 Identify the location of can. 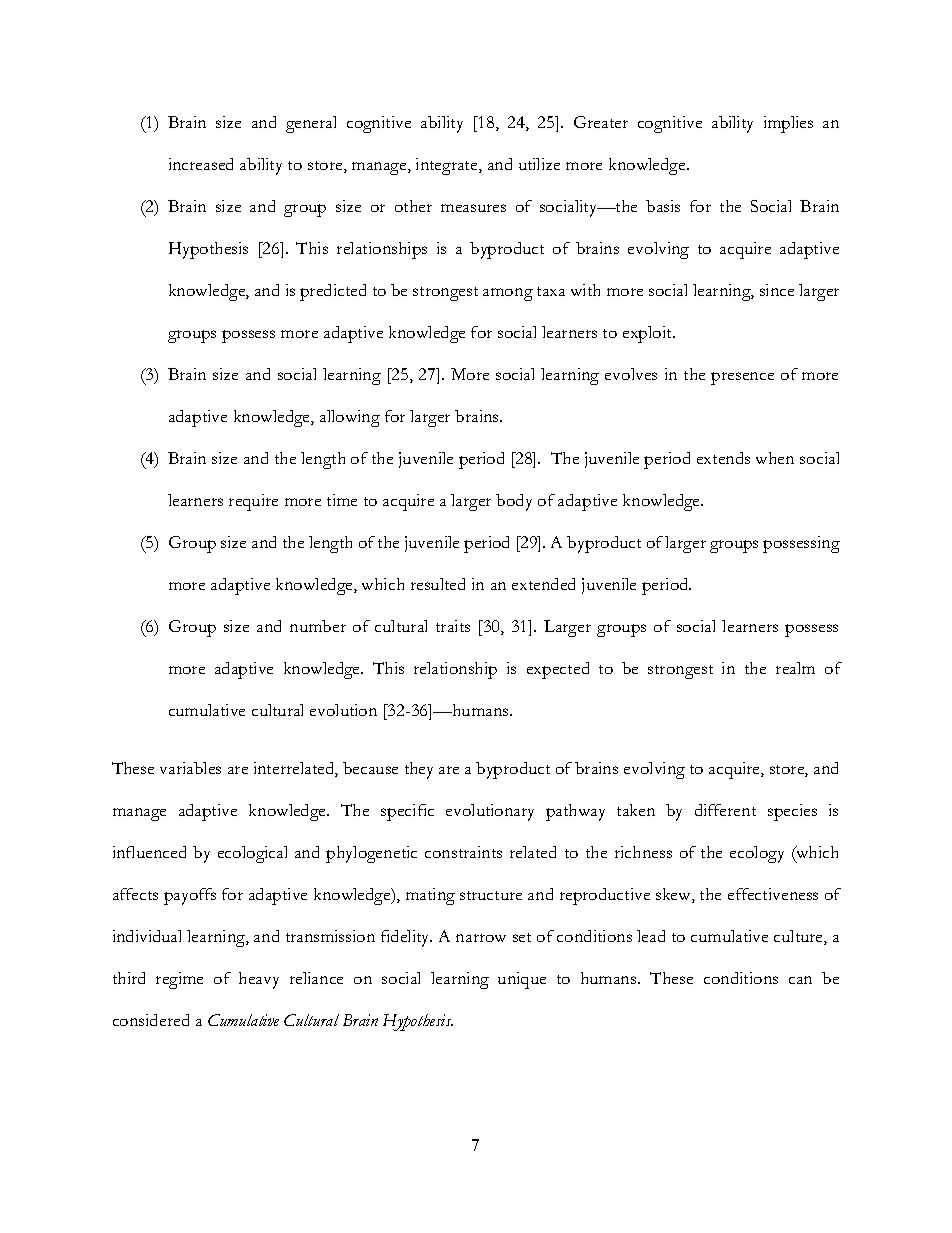
(800, 980).
